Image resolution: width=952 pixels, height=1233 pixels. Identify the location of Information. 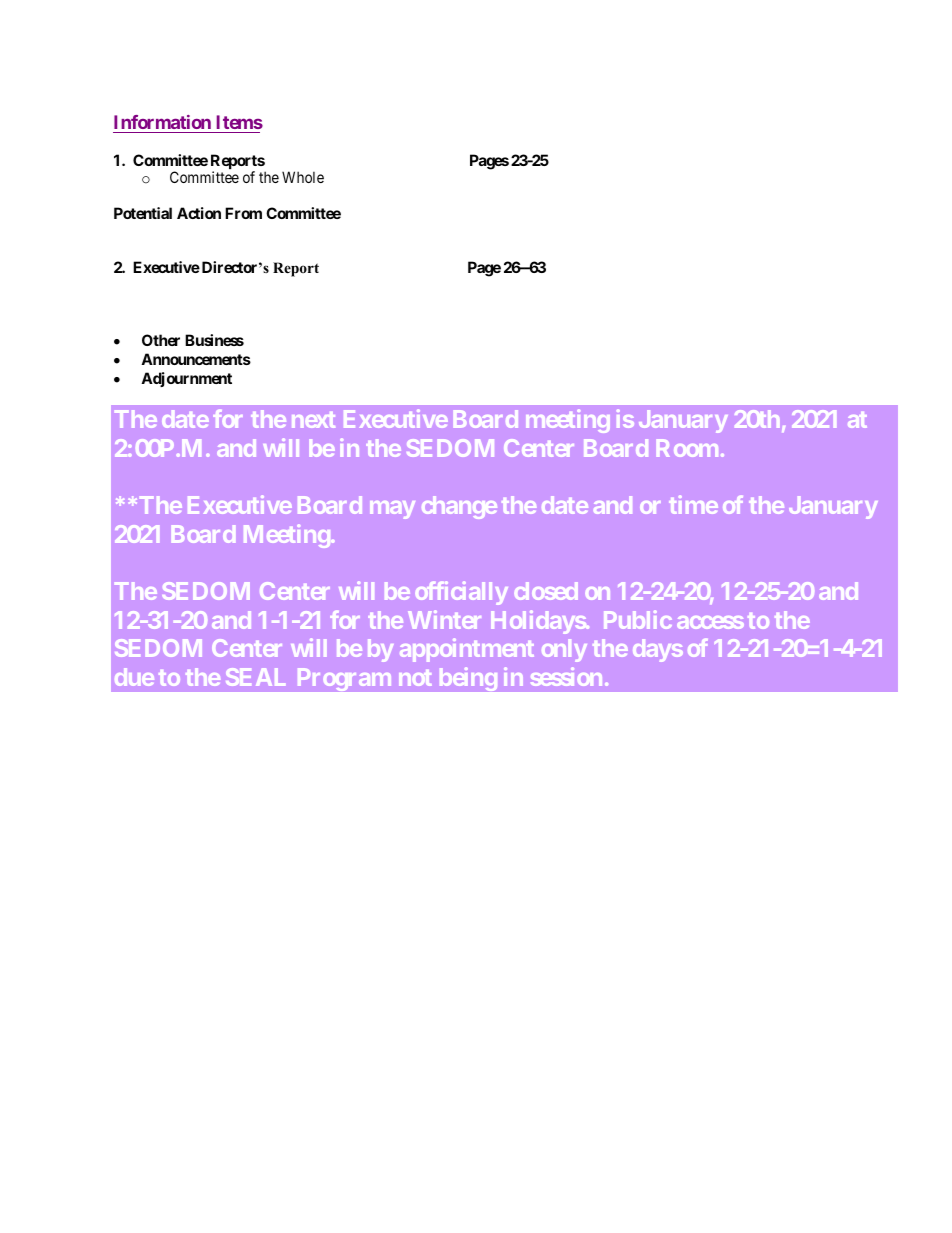
(162, 122).
